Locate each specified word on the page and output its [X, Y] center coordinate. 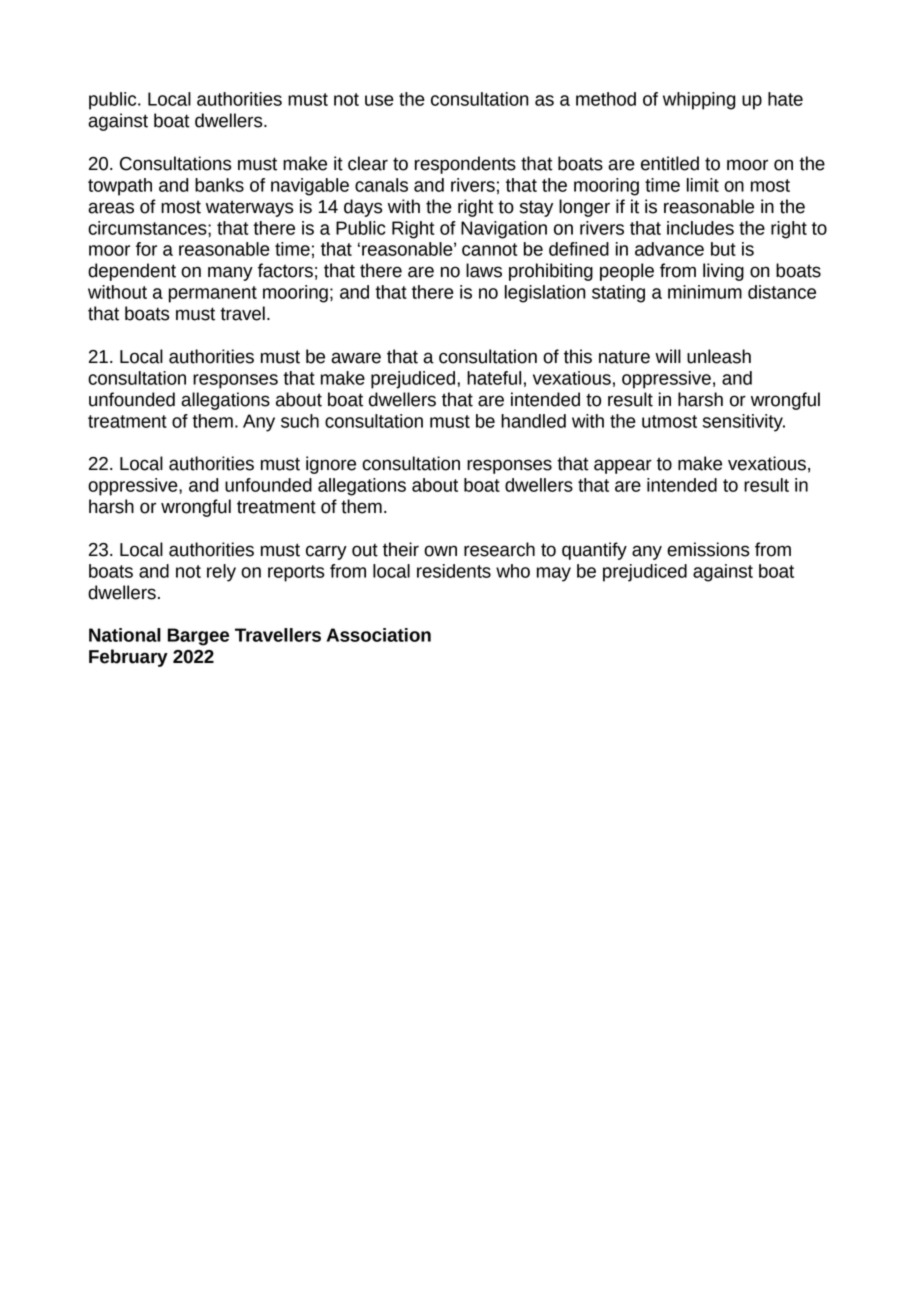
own [440, 551]
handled [533, 421]
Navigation [504, 230]
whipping [699, 101]
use [379, 100]
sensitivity [744, 423]
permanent [213, 294]
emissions [708, 549]
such [300, 421]
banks [219, 185]
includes [700, 228]
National [125, 635]
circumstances [148, 228]
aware [356, 358]
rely [221, 573]
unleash [719, 356]
